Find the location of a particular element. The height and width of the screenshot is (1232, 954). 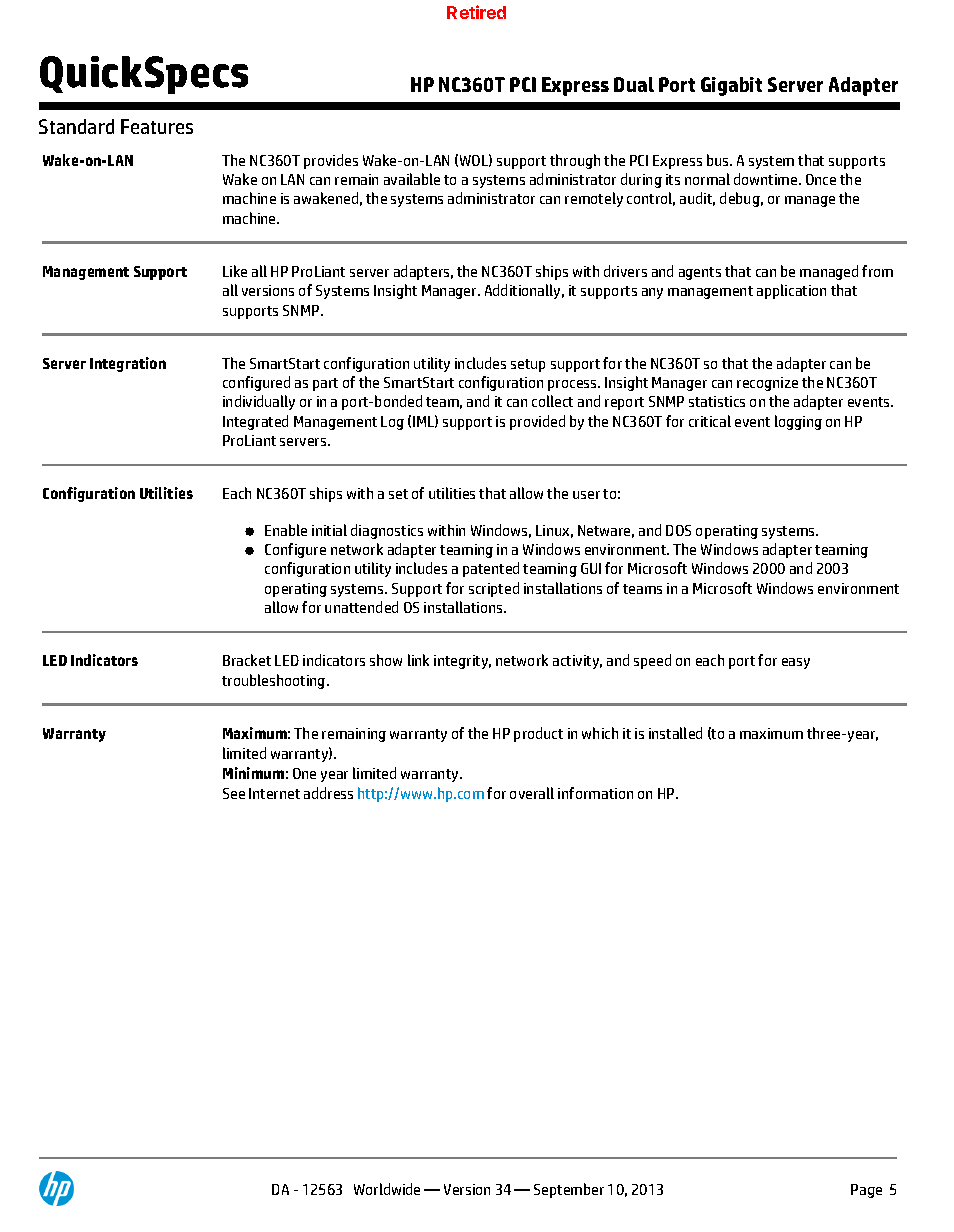

easy is located at coordinates (796, 663).
